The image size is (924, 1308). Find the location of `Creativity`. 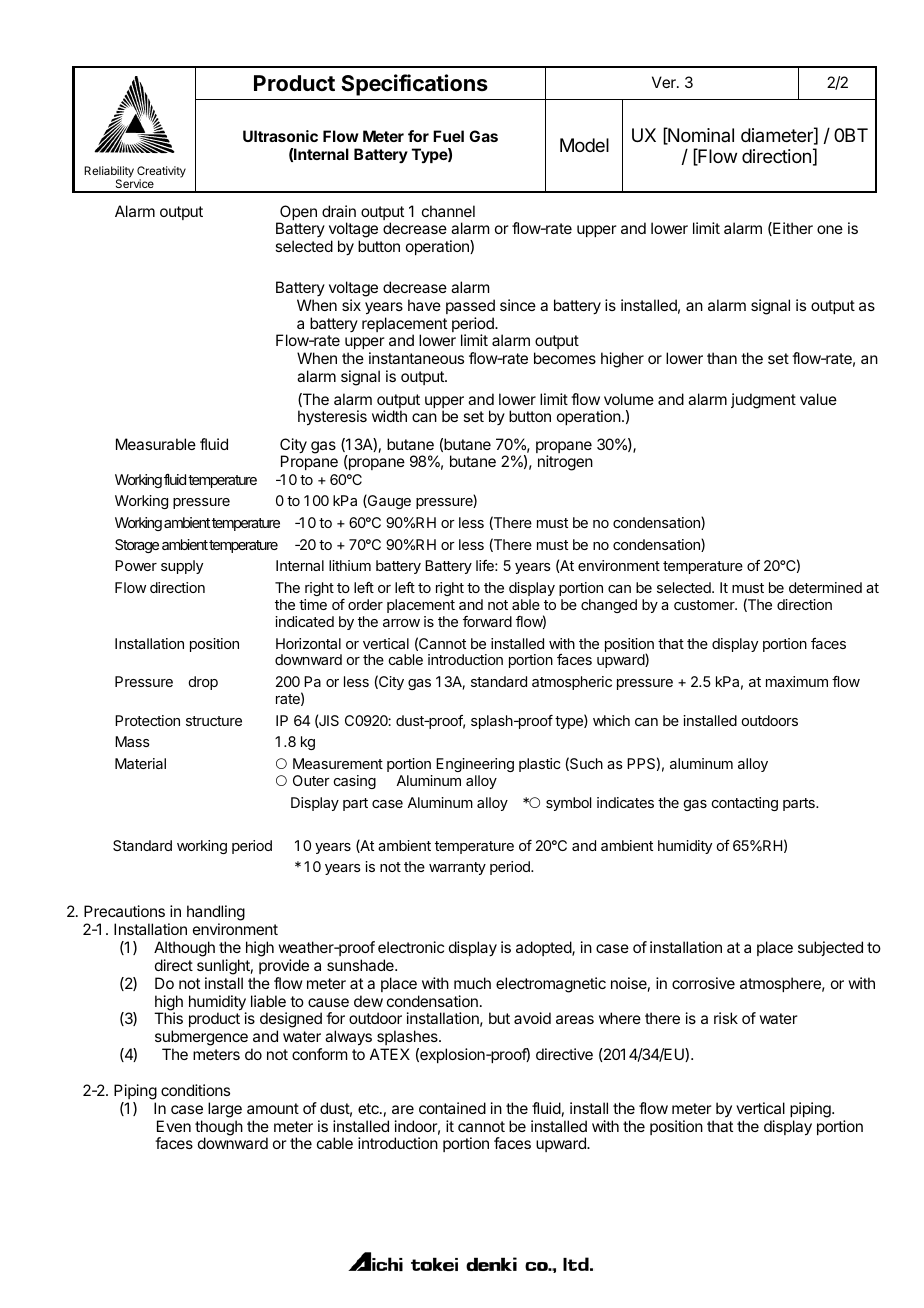

Creativity is located at coordinates (161, 173).
